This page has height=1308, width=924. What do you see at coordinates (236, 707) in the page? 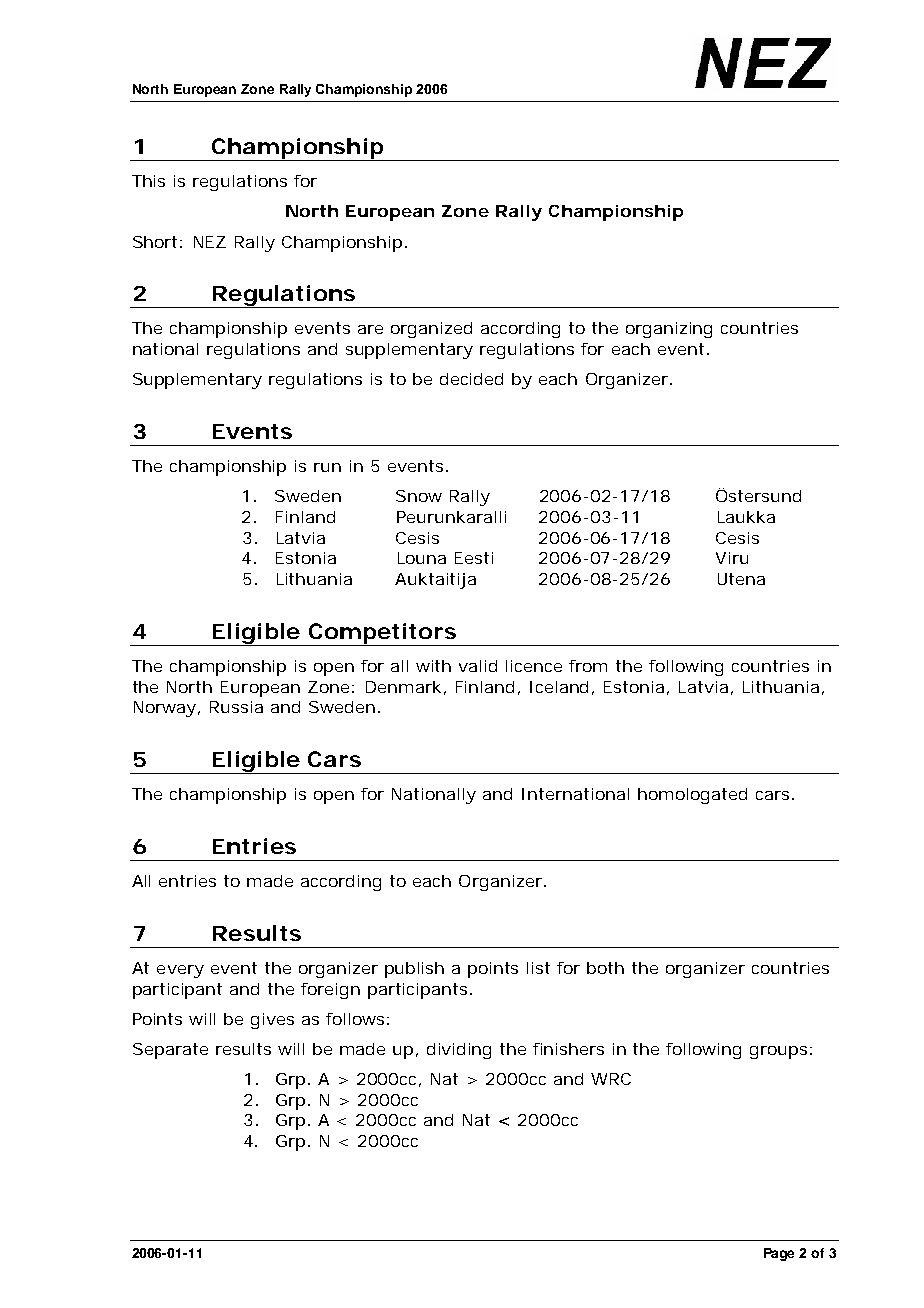
I see `Russia` at bounding box center [236, 707].
